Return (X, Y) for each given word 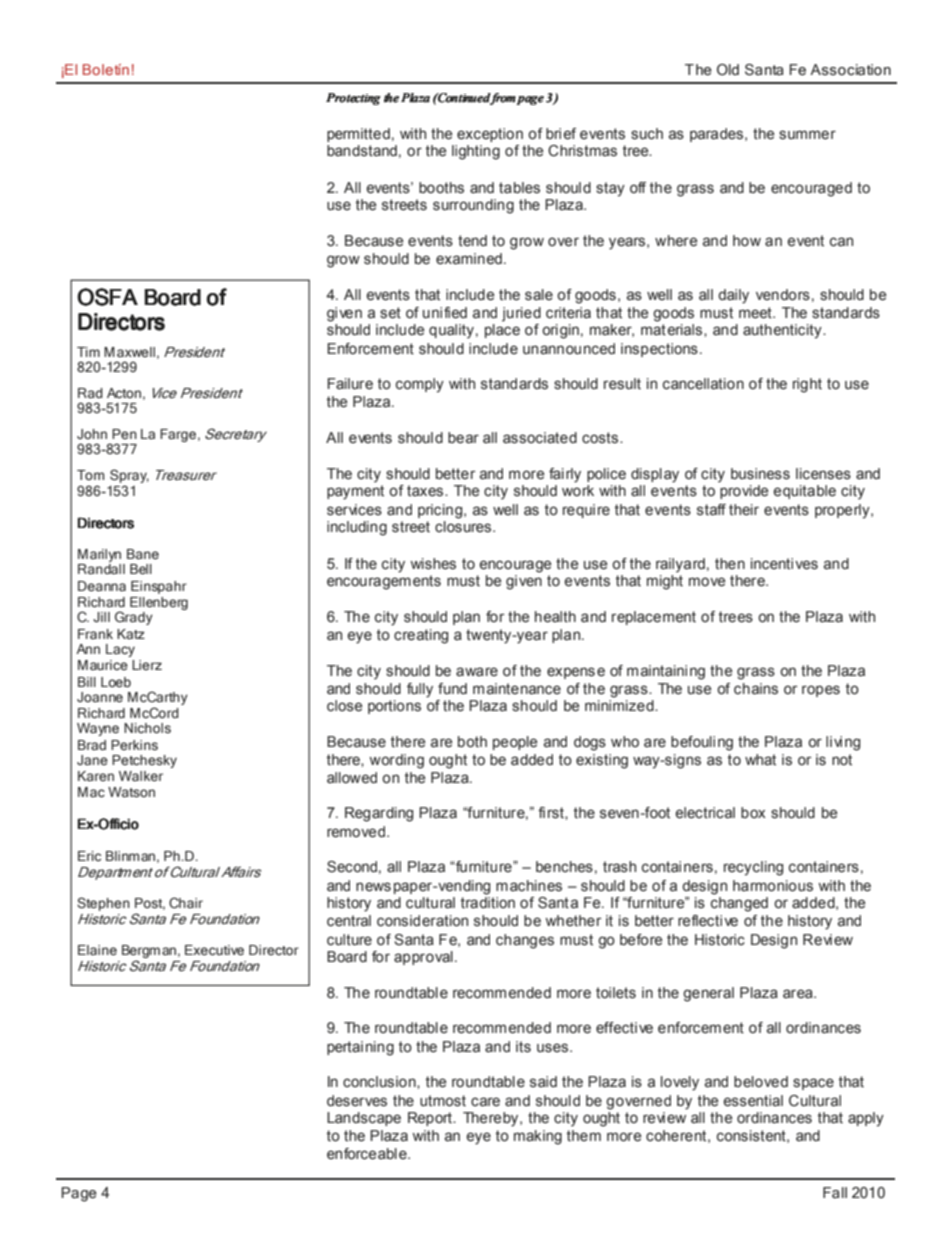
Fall (835, 1192)
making (538, 1137)
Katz (131, 634)
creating (421, 636)
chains (756, 689)
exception (490, 135)
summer (807, 135)
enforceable (368, 1154)
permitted (358, 135)
